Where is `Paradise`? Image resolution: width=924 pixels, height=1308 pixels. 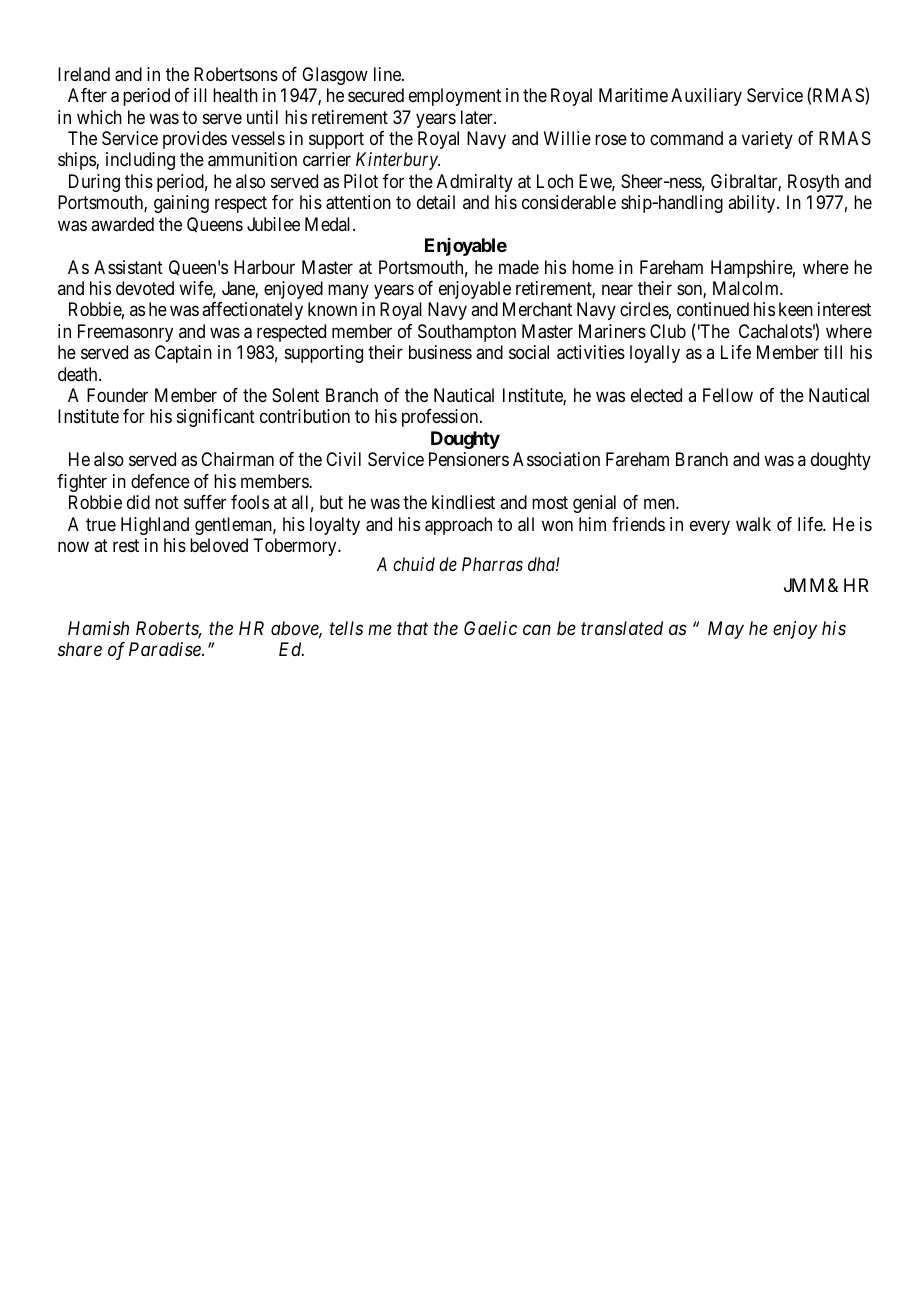
Paradise is located at coordinates (166, 649).
